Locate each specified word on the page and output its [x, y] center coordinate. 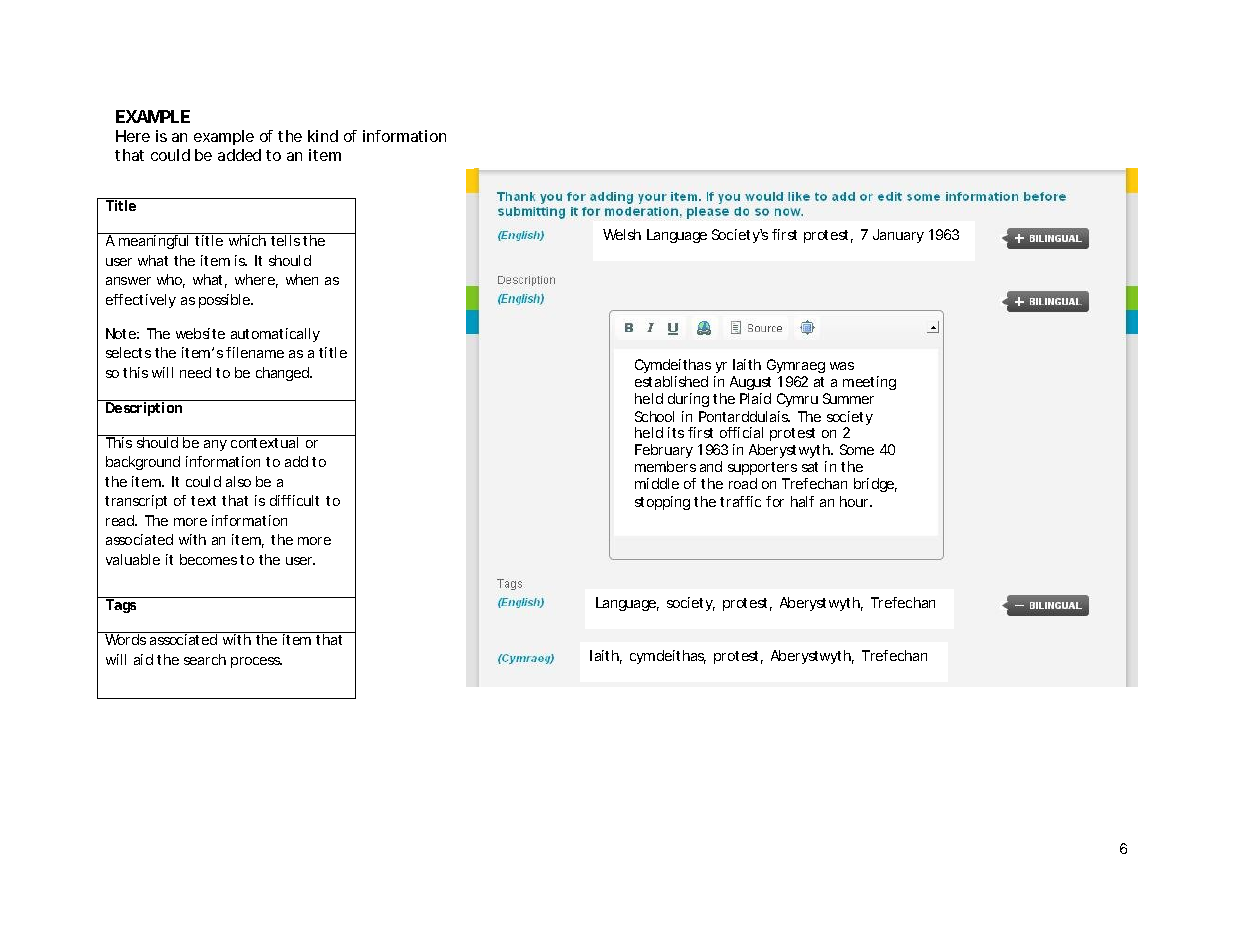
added [239, 155]
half [802, 501]
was [842, 366]
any [215, 445]
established [671, 381]
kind [323, 136]
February [664, 453]
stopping [662, 503]
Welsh [622, 234]
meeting [869, 383]
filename [255, 352]
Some [857, 449]
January [898, 236]
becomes [208, 559]
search [205, 659]
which [247, 240]
